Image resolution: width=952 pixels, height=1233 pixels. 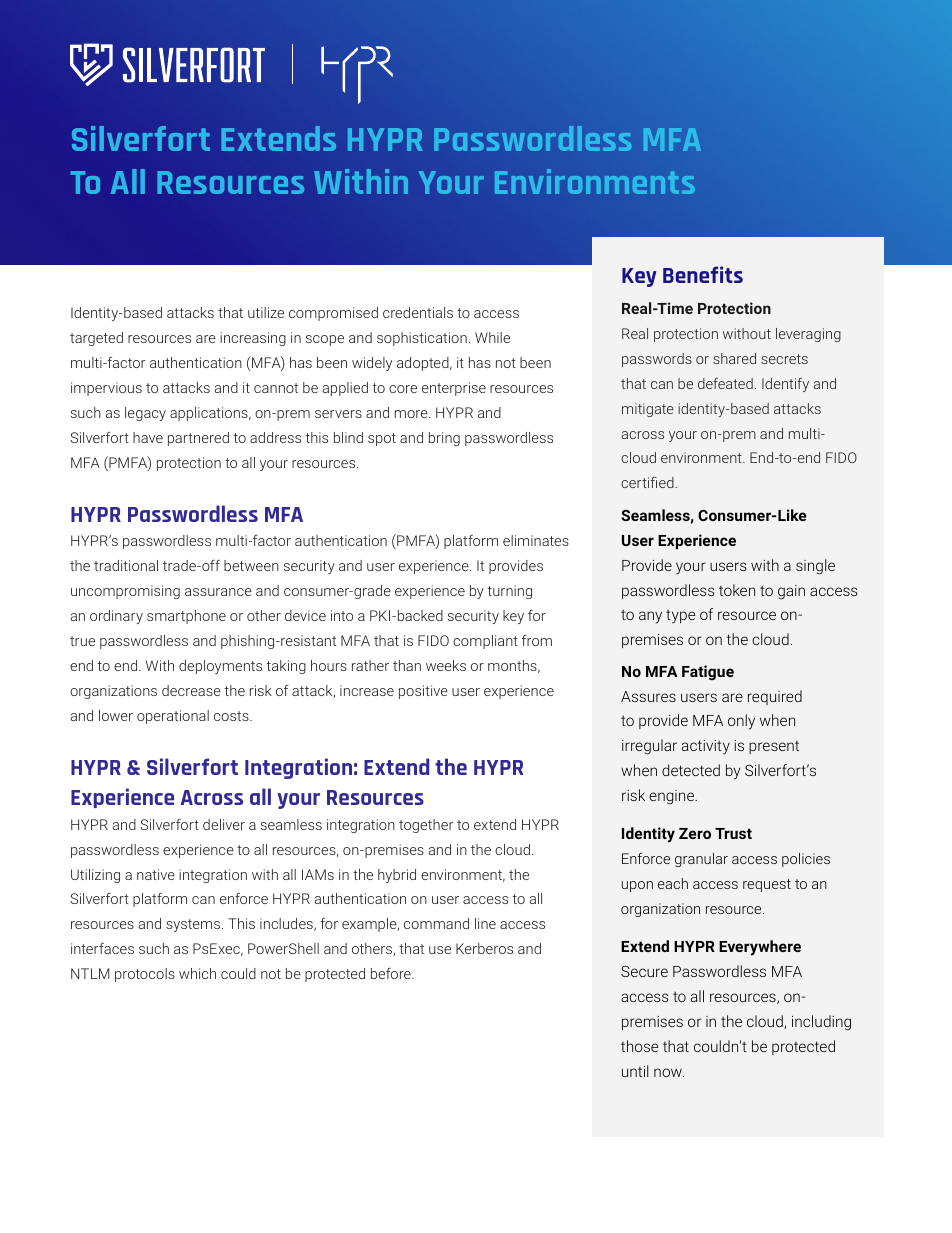 I want to click on utilize, so click(x=266, y=312).
